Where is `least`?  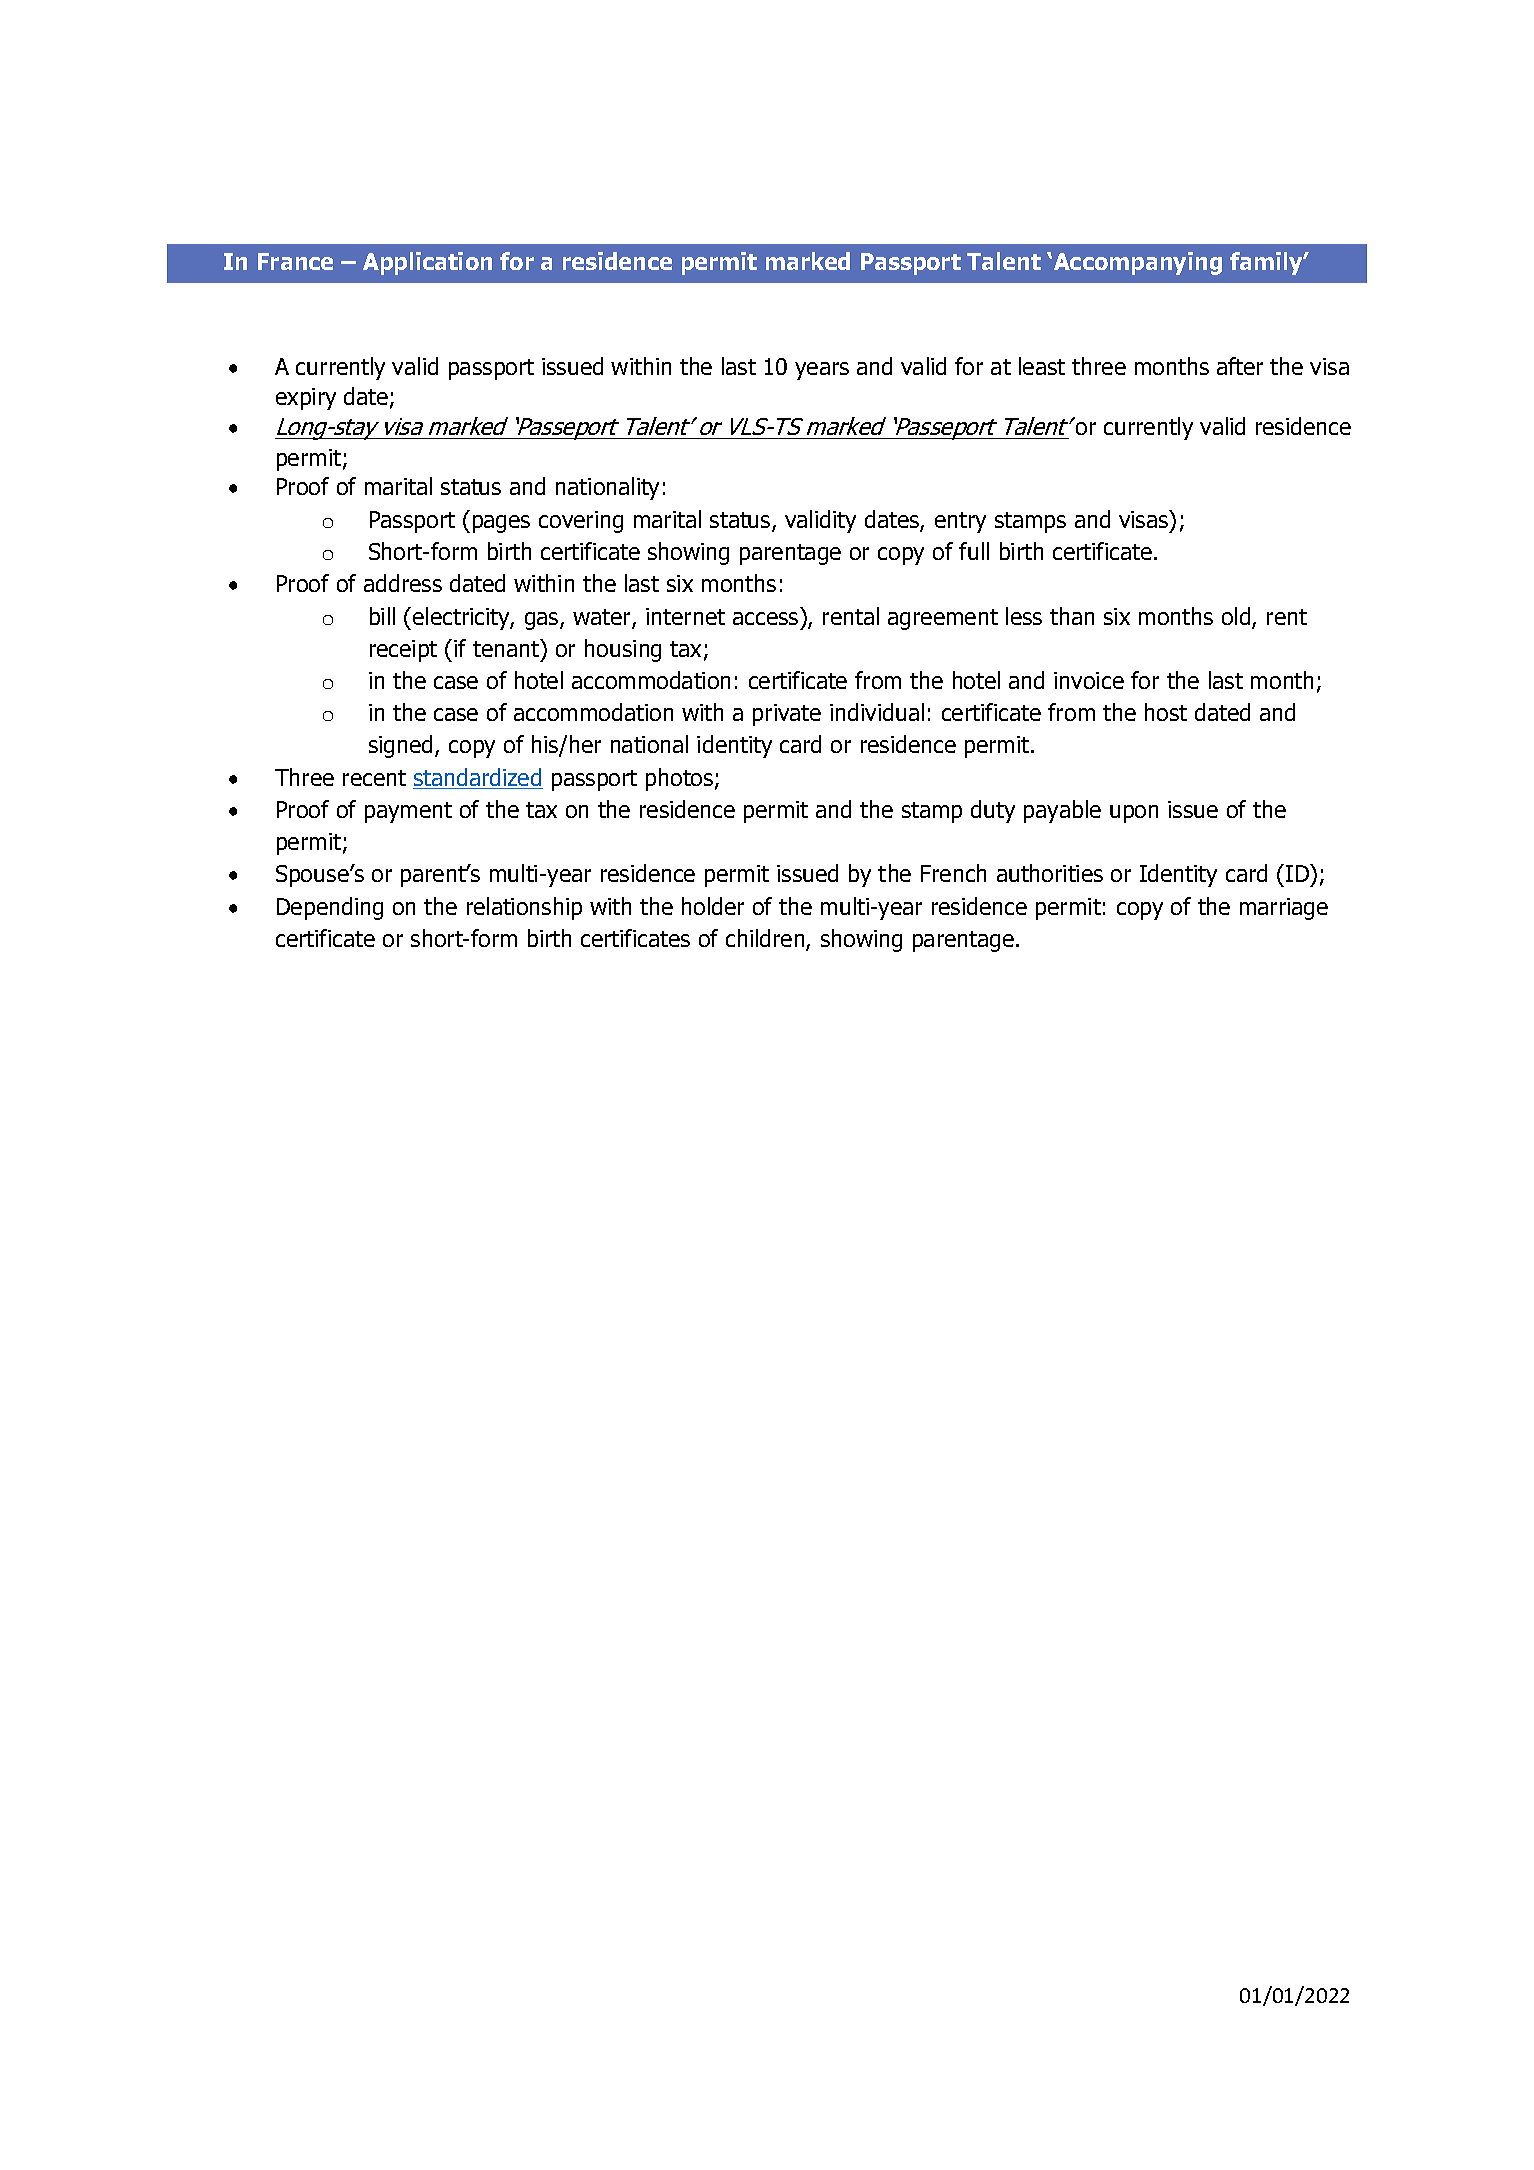
least is located at coordinates (1042, 366).
